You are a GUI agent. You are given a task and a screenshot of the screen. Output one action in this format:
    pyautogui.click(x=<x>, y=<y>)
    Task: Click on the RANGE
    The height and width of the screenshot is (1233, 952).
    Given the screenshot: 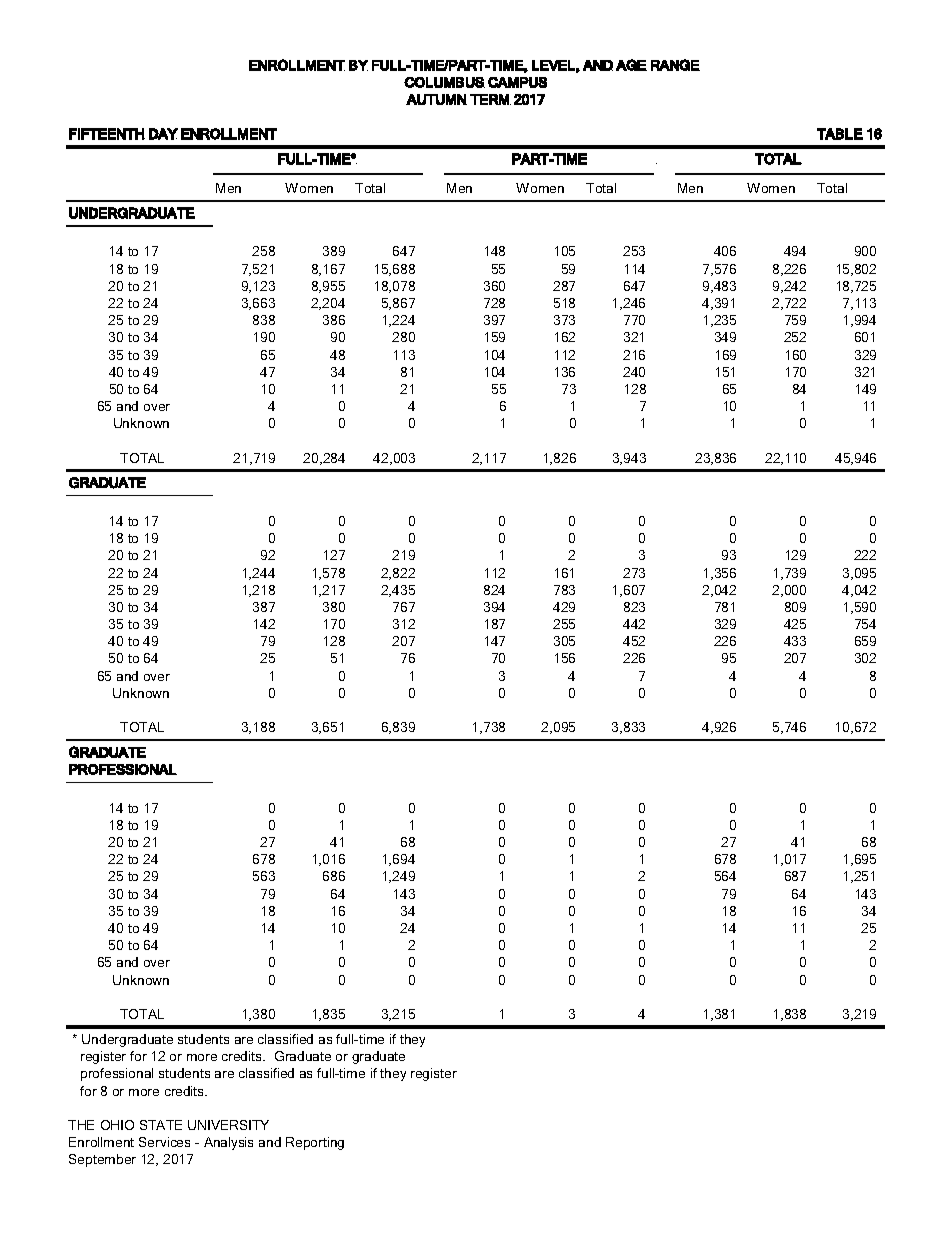 What is the action you would take?
    pyautogui.click(x=675, y=65)
